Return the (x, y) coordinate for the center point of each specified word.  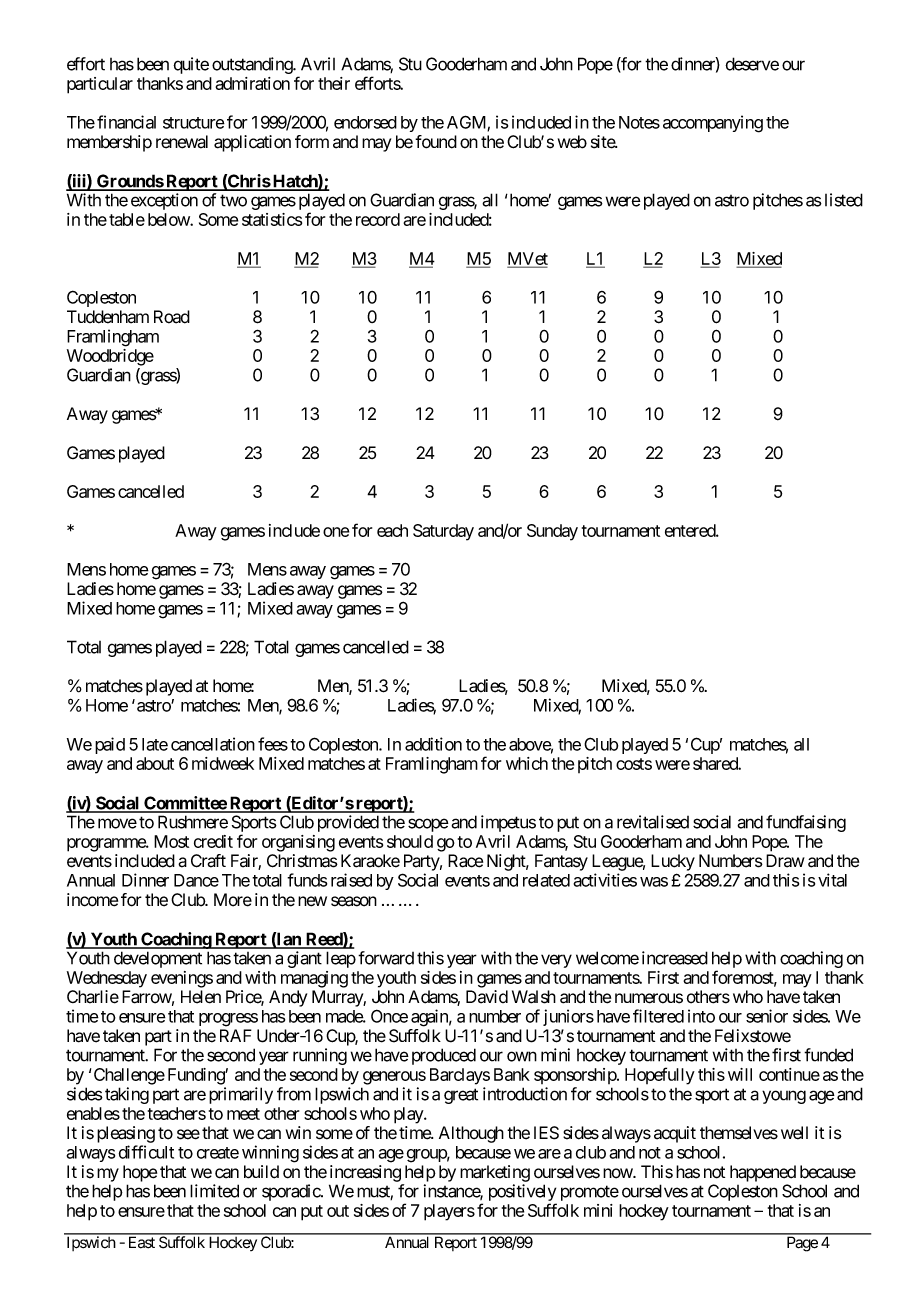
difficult (146, 1152)
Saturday (443, 532)
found (436, 142)
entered (691, 530)
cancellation (213, 744)
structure (194, 123)
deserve (752, 64)
